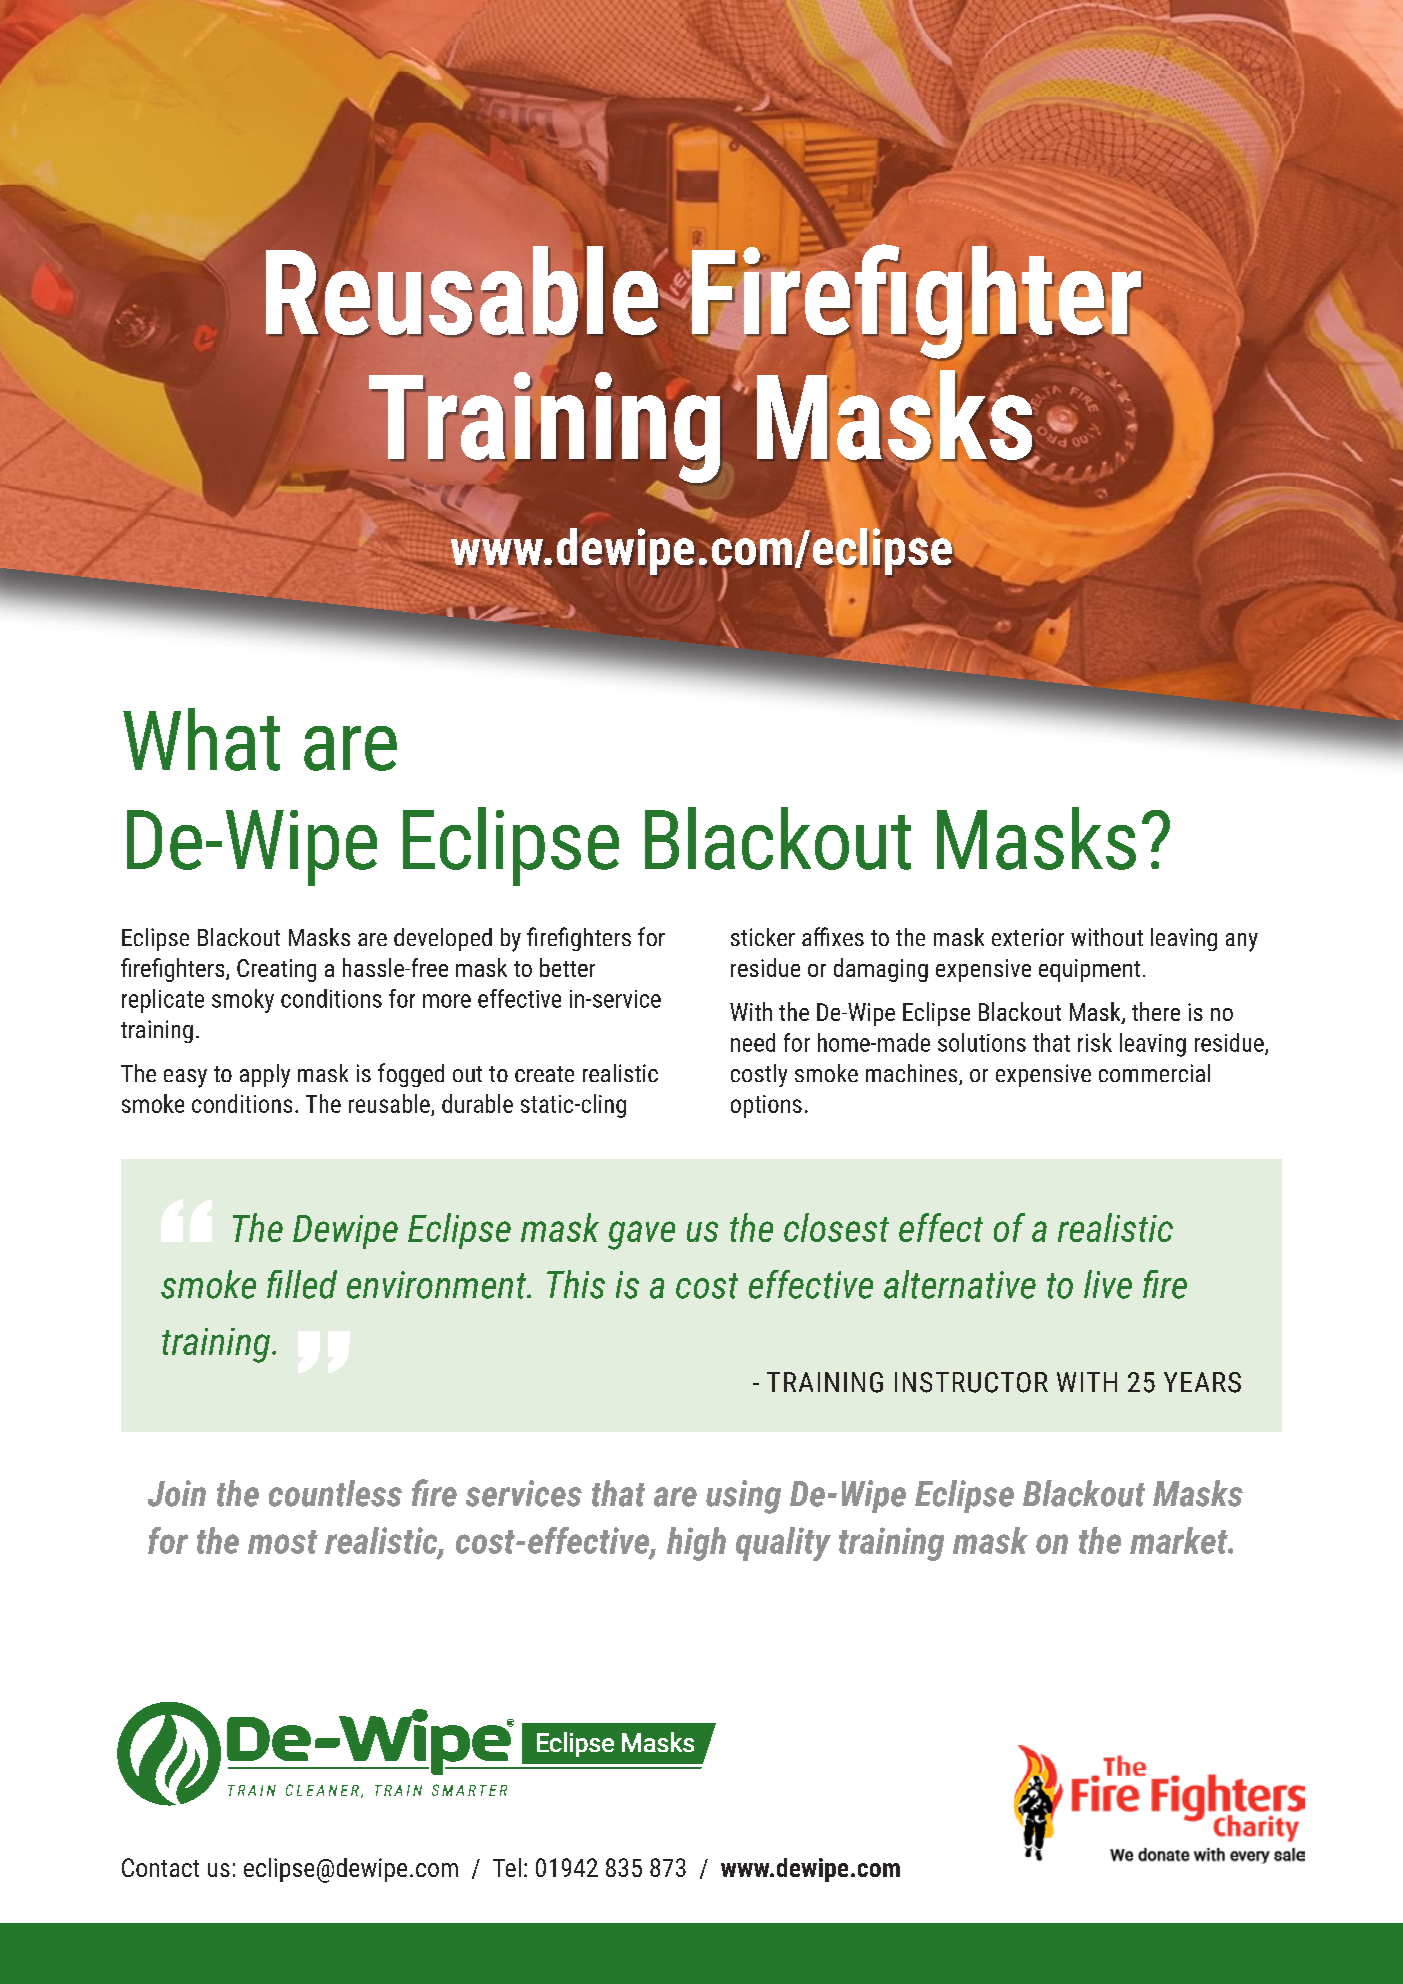 This image has height=1984, width=1403. Describe the element at coordinates (743, 1497) in the image. I see `using` at that location.
